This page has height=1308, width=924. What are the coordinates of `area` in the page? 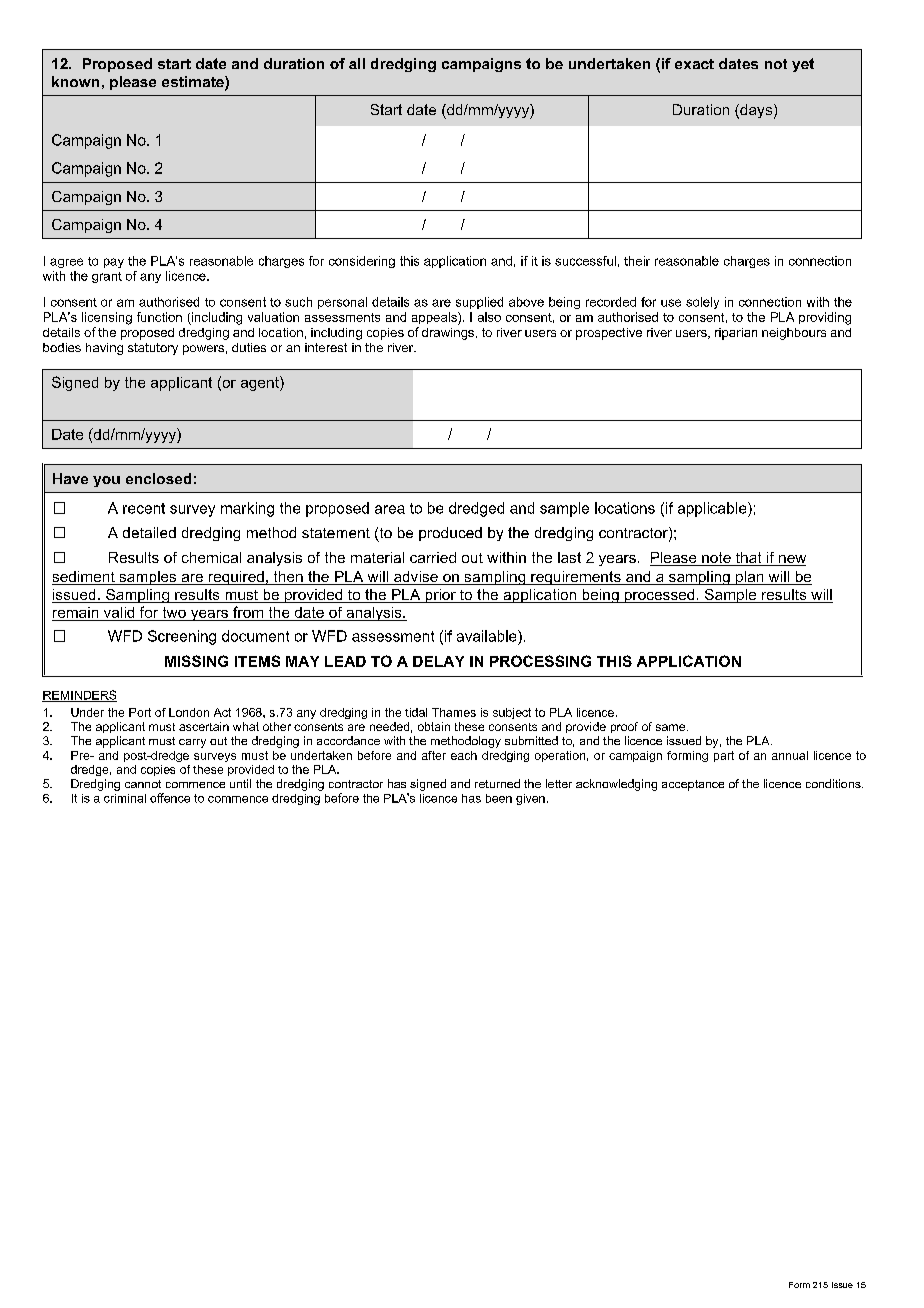 It's located at (390, 509).
